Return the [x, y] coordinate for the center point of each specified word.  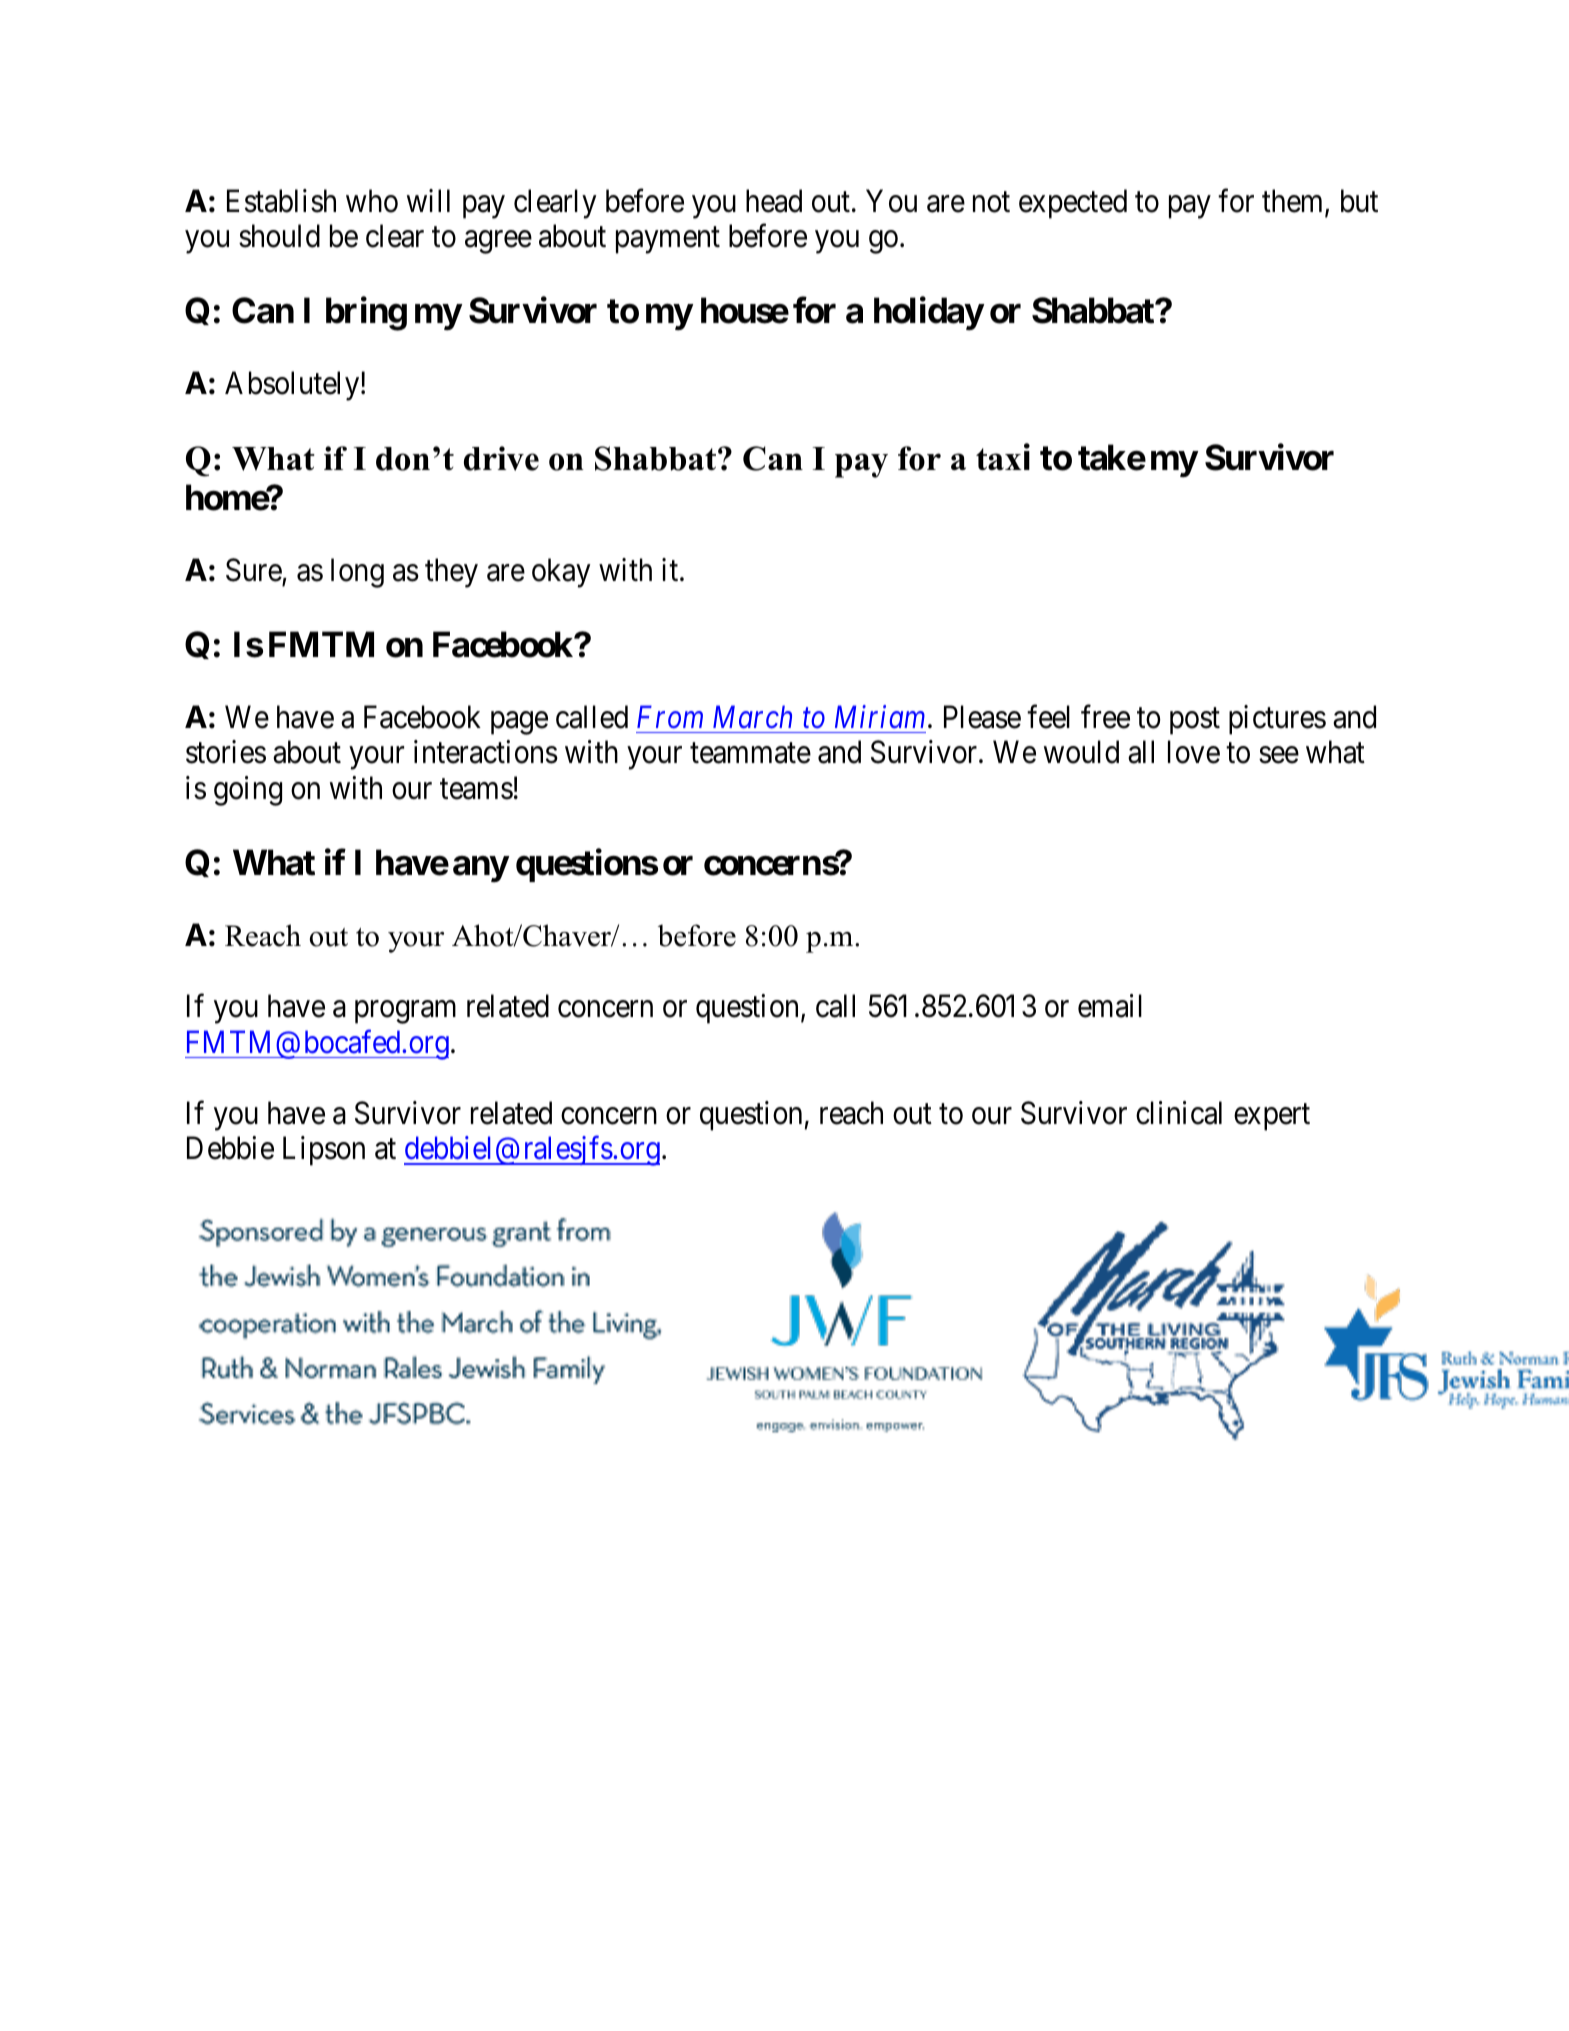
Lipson [324, 1151]
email [1110, 1006]
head [774, 201]
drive [501, 458]
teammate [750, 754]
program [405, 1012]
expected [1073, 204]
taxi [1003, 457]
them [1294, 202]
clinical [1179, 1113]
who [372, 201]
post [1195, 721]
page [519, 723]
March [752, 717]
